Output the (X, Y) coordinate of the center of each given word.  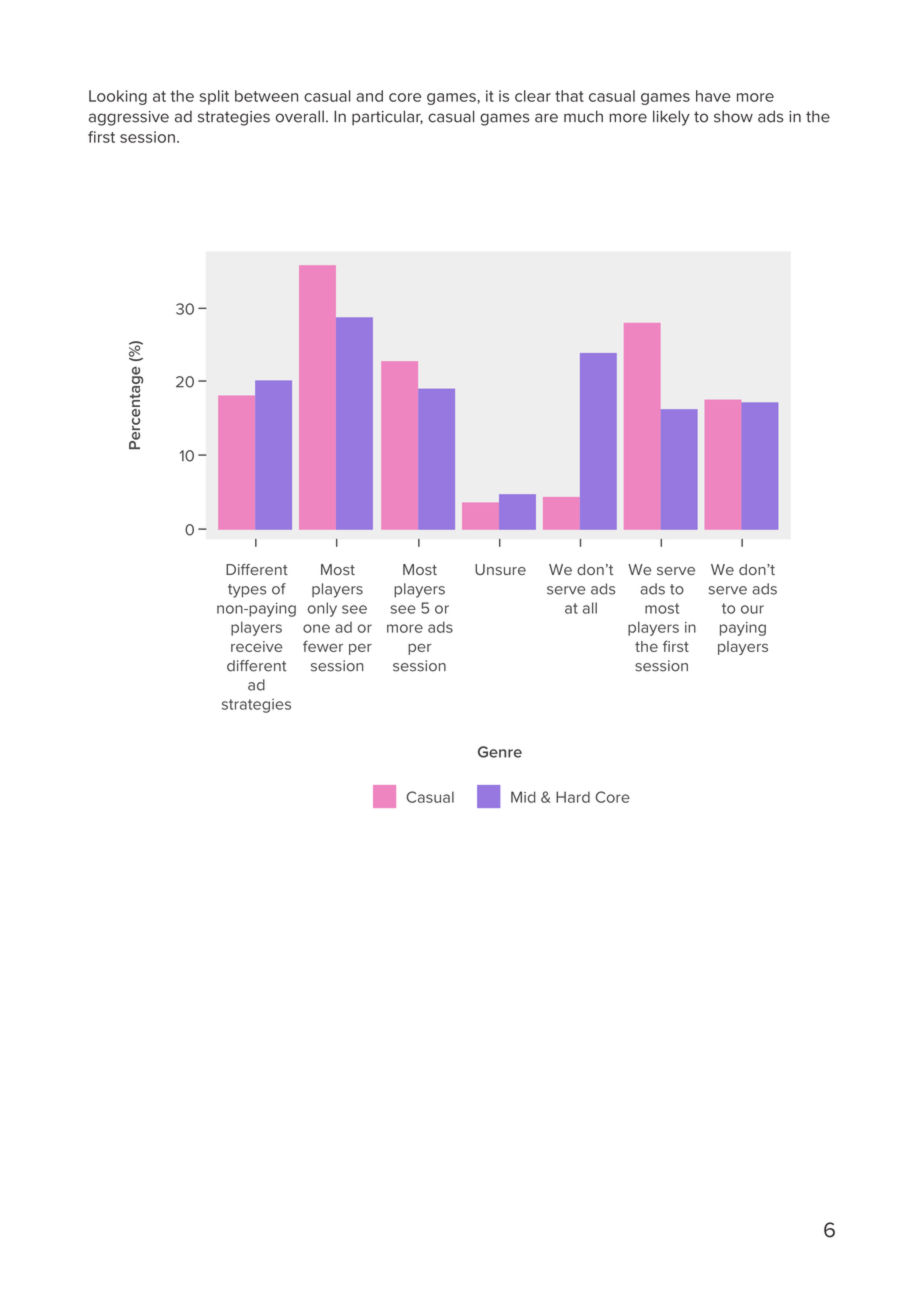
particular (387, 118)
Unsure (500, 569)
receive (256, 646)
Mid (523, 797)
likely (671, 118)
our (752, 609)
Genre (500, 752)
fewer (323, 646)
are (546, 118)
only (322, 609)
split (214, 97)
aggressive (129, 118)
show (733, 116)
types (247, 591)
